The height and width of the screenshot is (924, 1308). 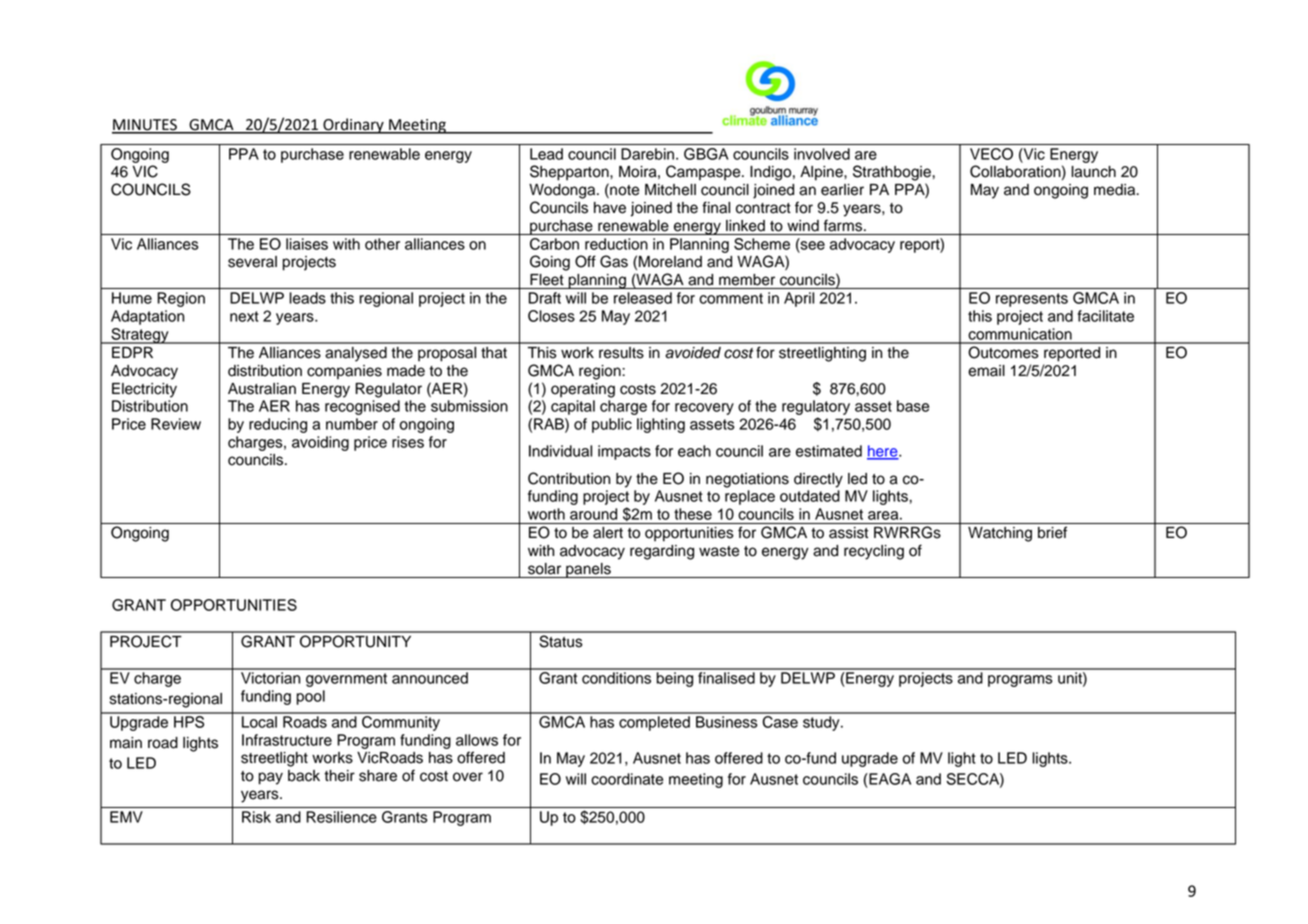 What do you see at coordinates (624, 452) in the screenshot?
I see `impacts` at bounding box center [624, 452].
